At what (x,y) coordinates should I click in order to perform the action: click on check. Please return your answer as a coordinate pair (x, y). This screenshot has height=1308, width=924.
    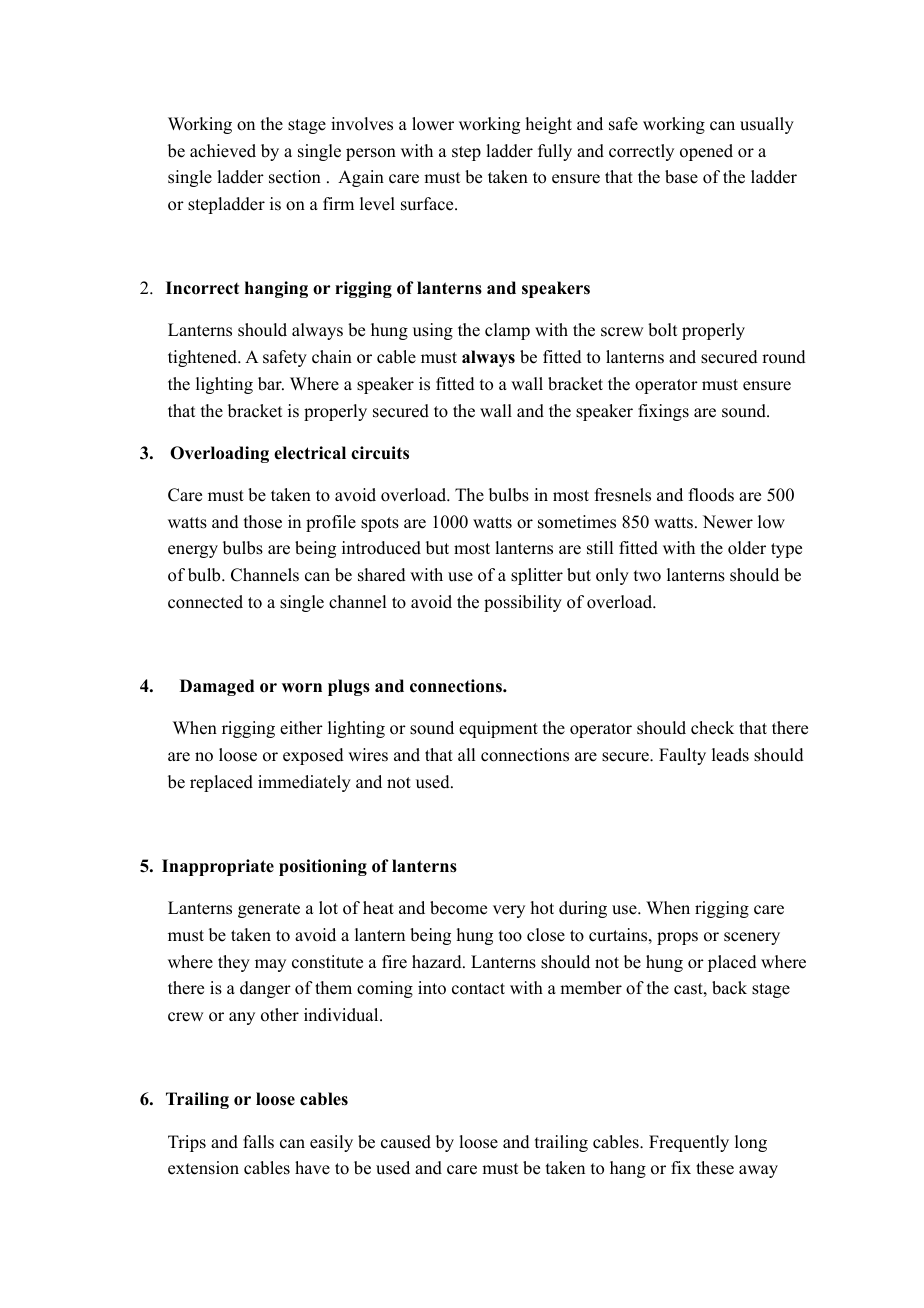
    Looking at the image, I should click on (712, 728).
